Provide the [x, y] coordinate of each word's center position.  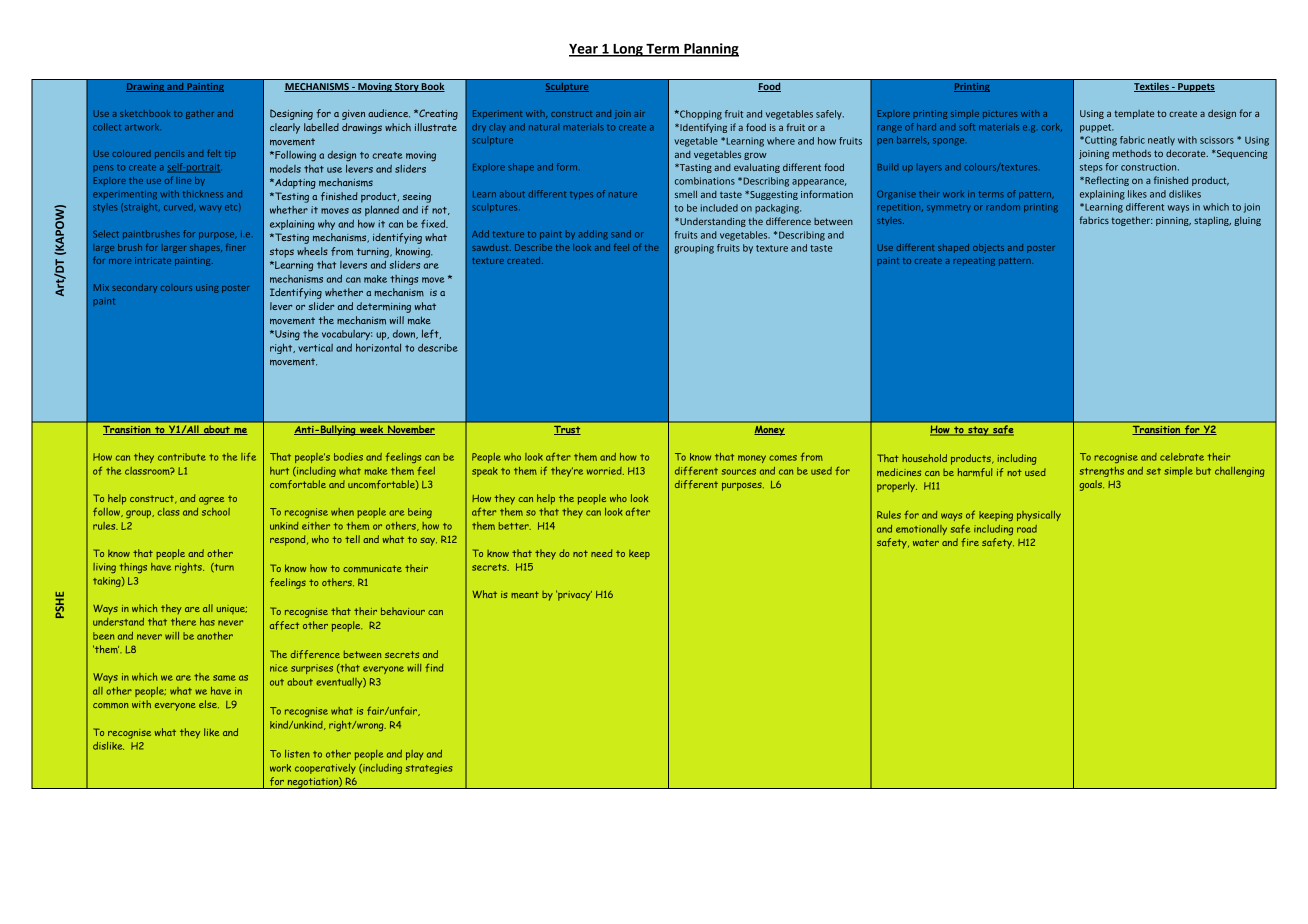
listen [297, 754]
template [1134, 114]
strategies [429, 769]
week [372, 430]
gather [200, 114]
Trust [567, 430]
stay [978, 431]
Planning [710, 50]
